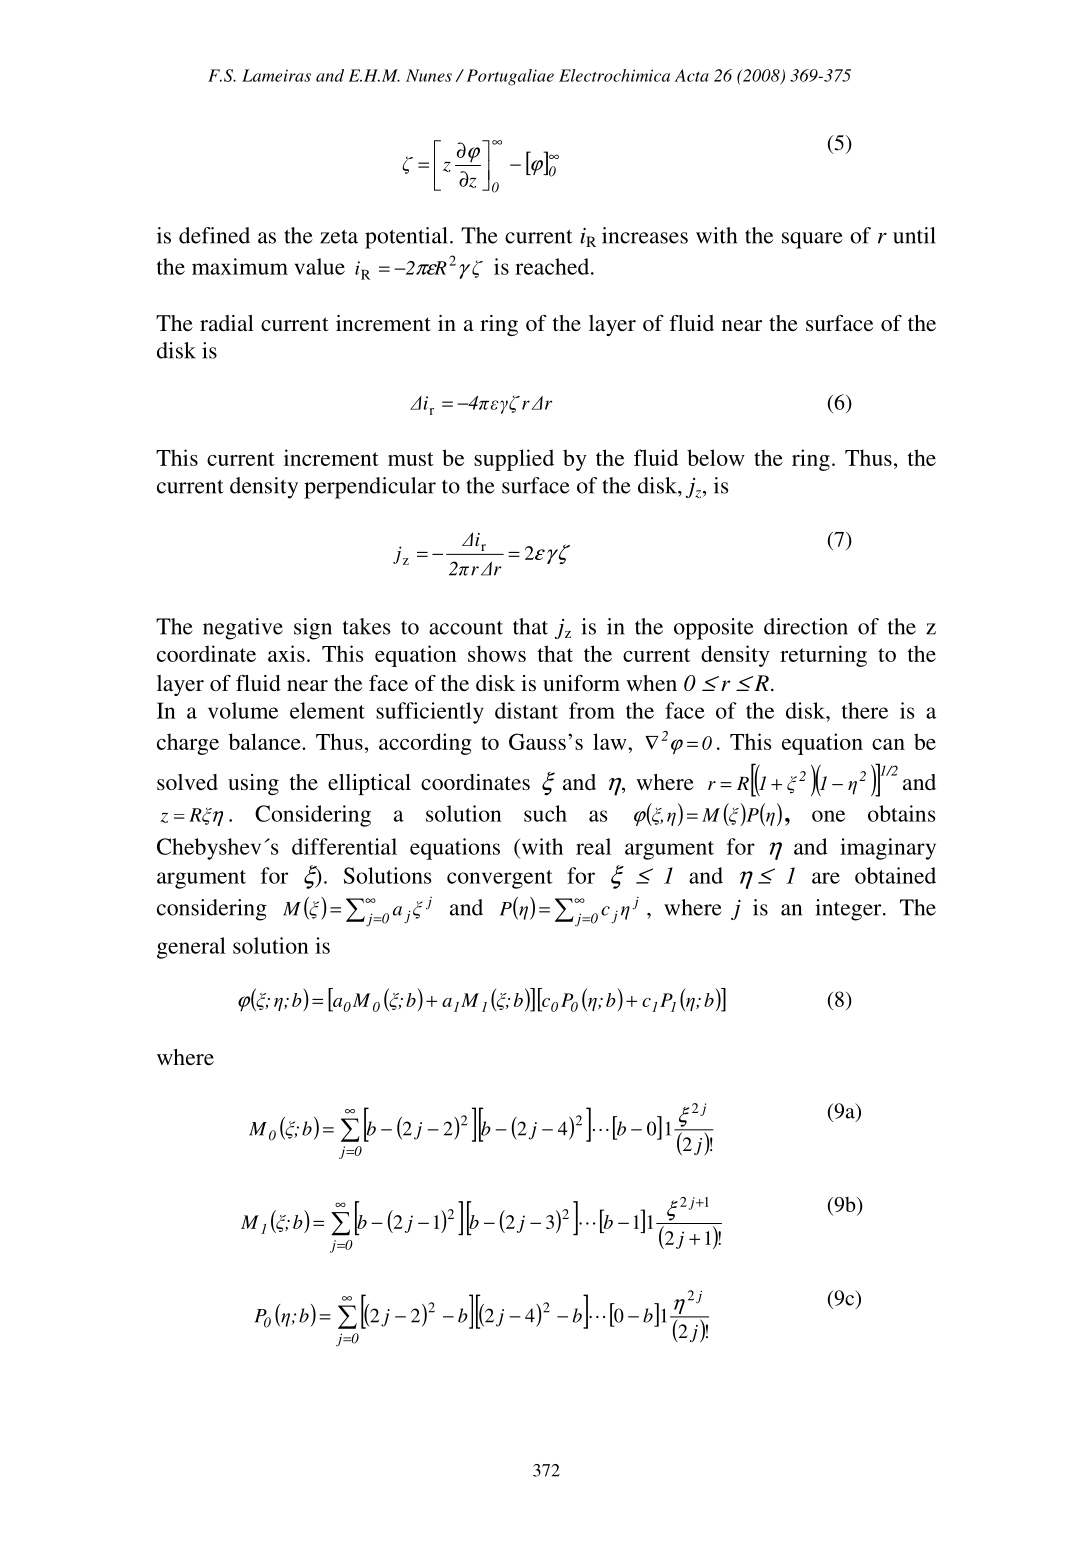  Describe the element at coordinates (191, 948) in the screenshot. I see `general` at that location.
